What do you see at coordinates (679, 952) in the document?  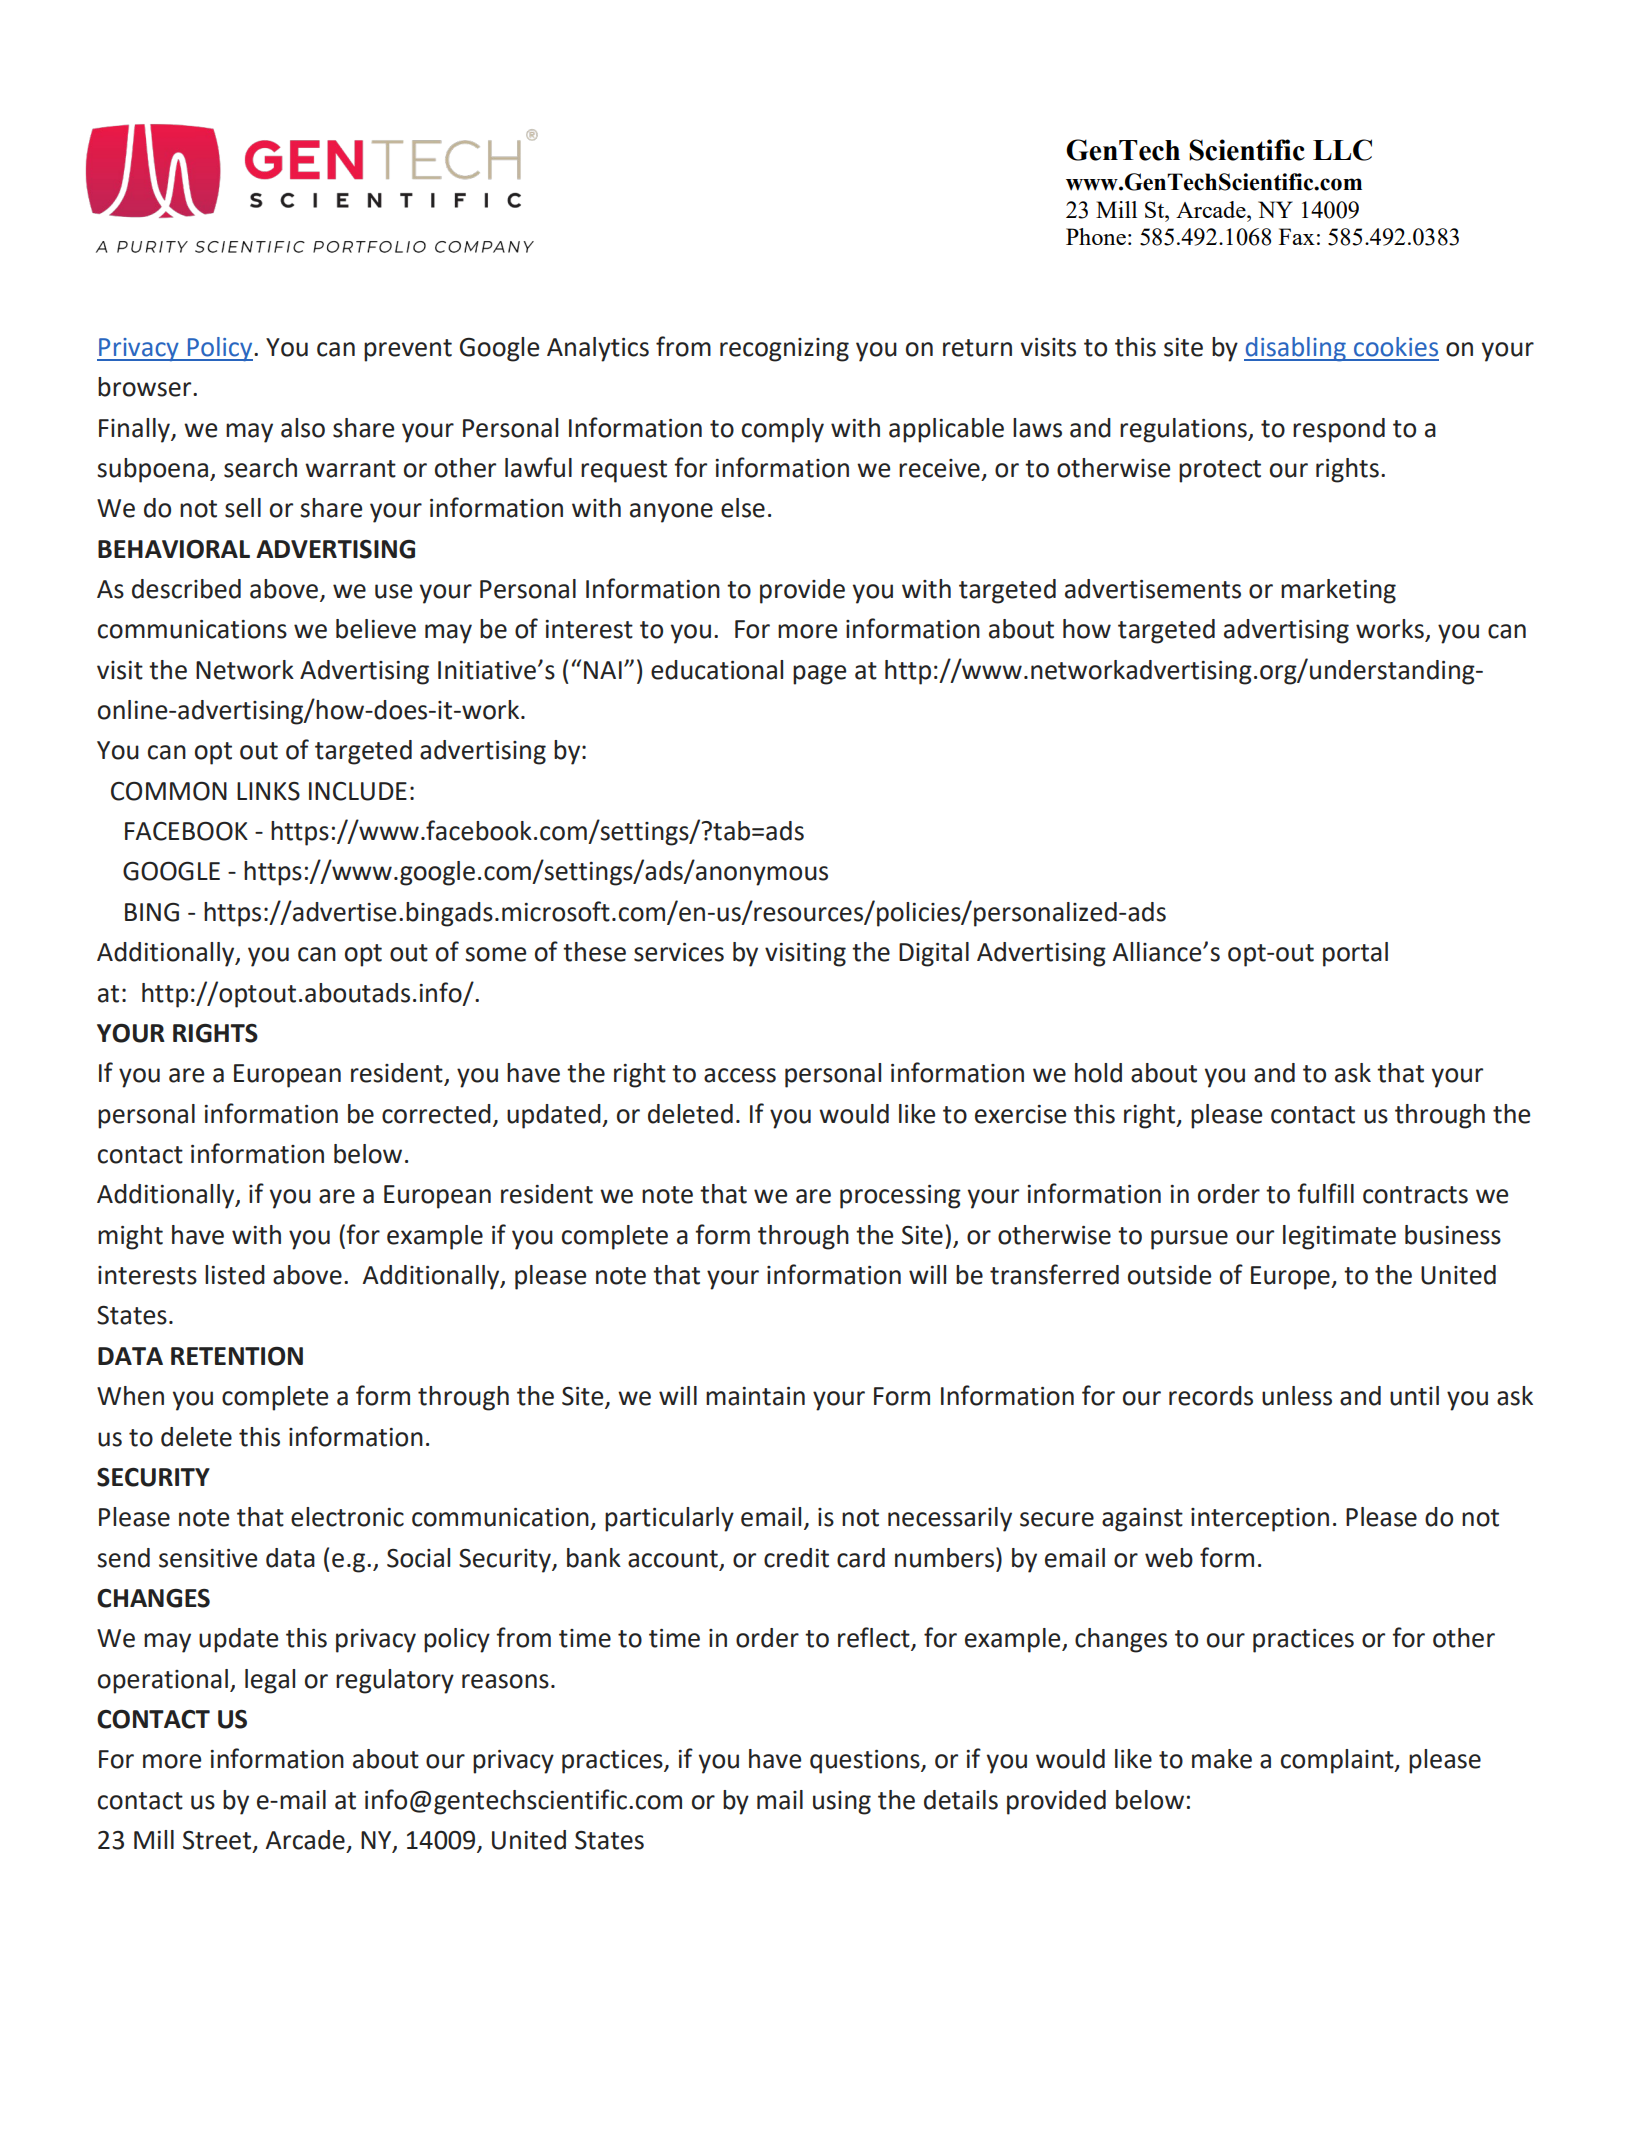 I see `services` at bounding box center [679, 952].
